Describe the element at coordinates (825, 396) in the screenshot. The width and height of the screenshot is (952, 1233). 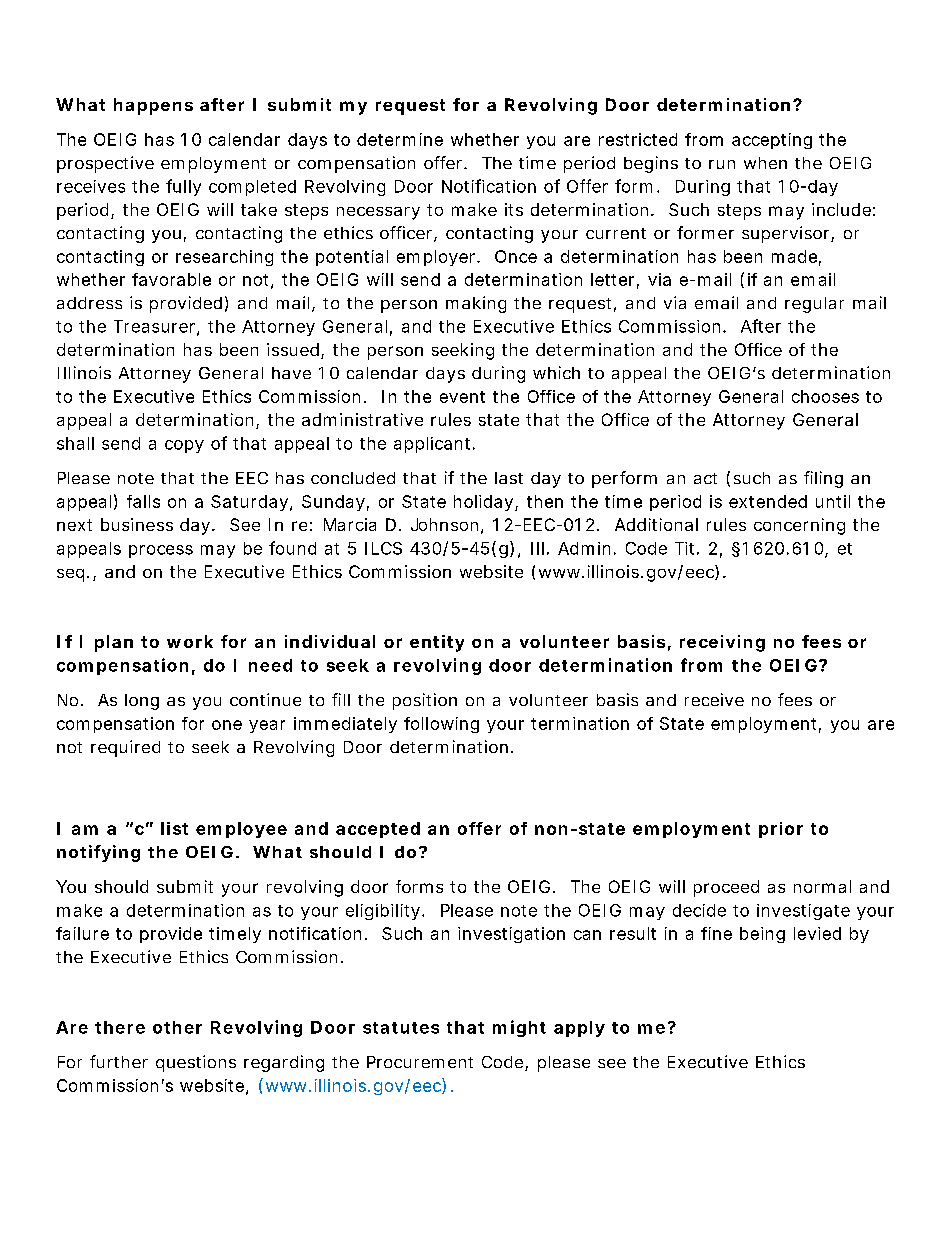
I see `chooses` at that location.
